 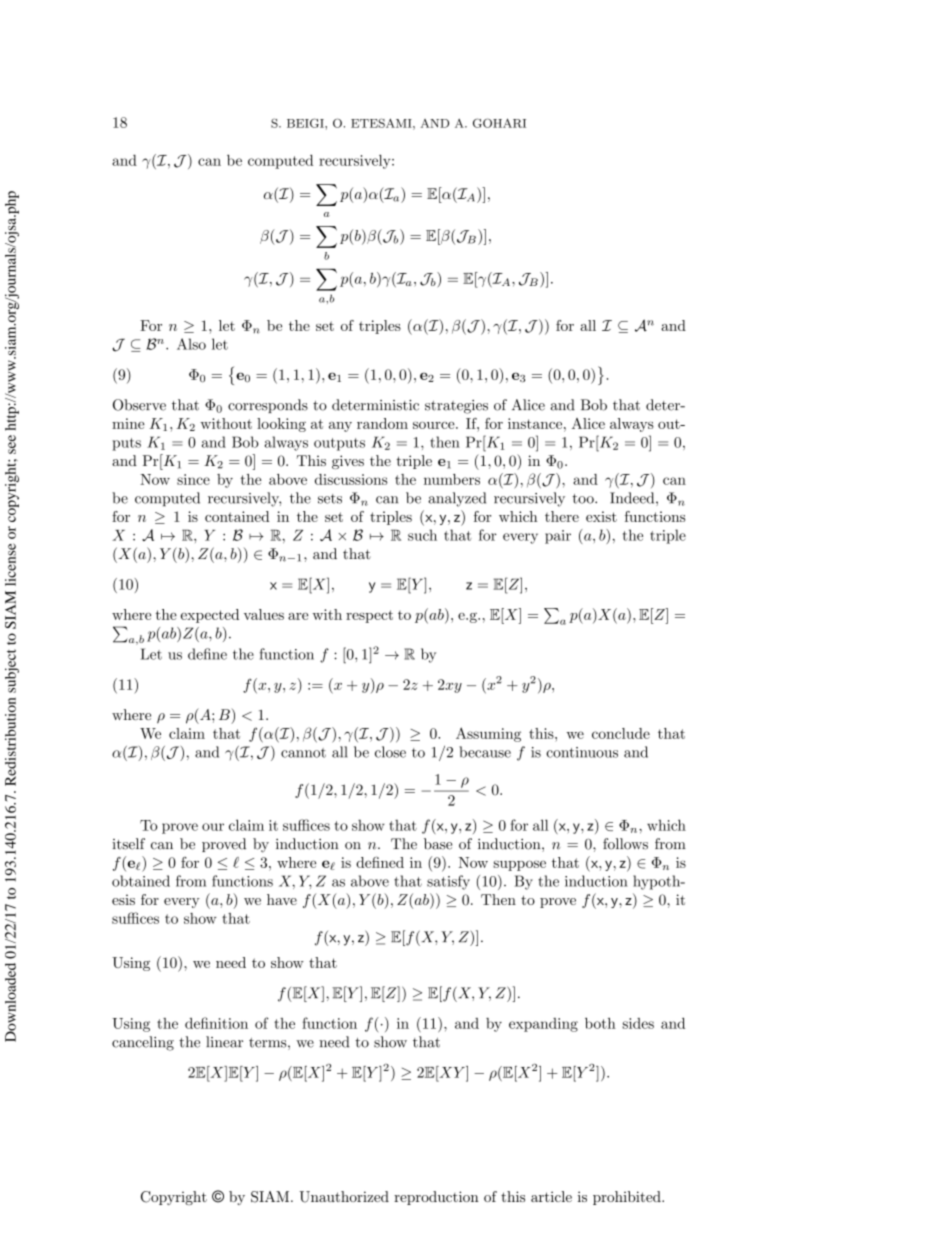 I want to click on pair, so click(x=558, y=537).
